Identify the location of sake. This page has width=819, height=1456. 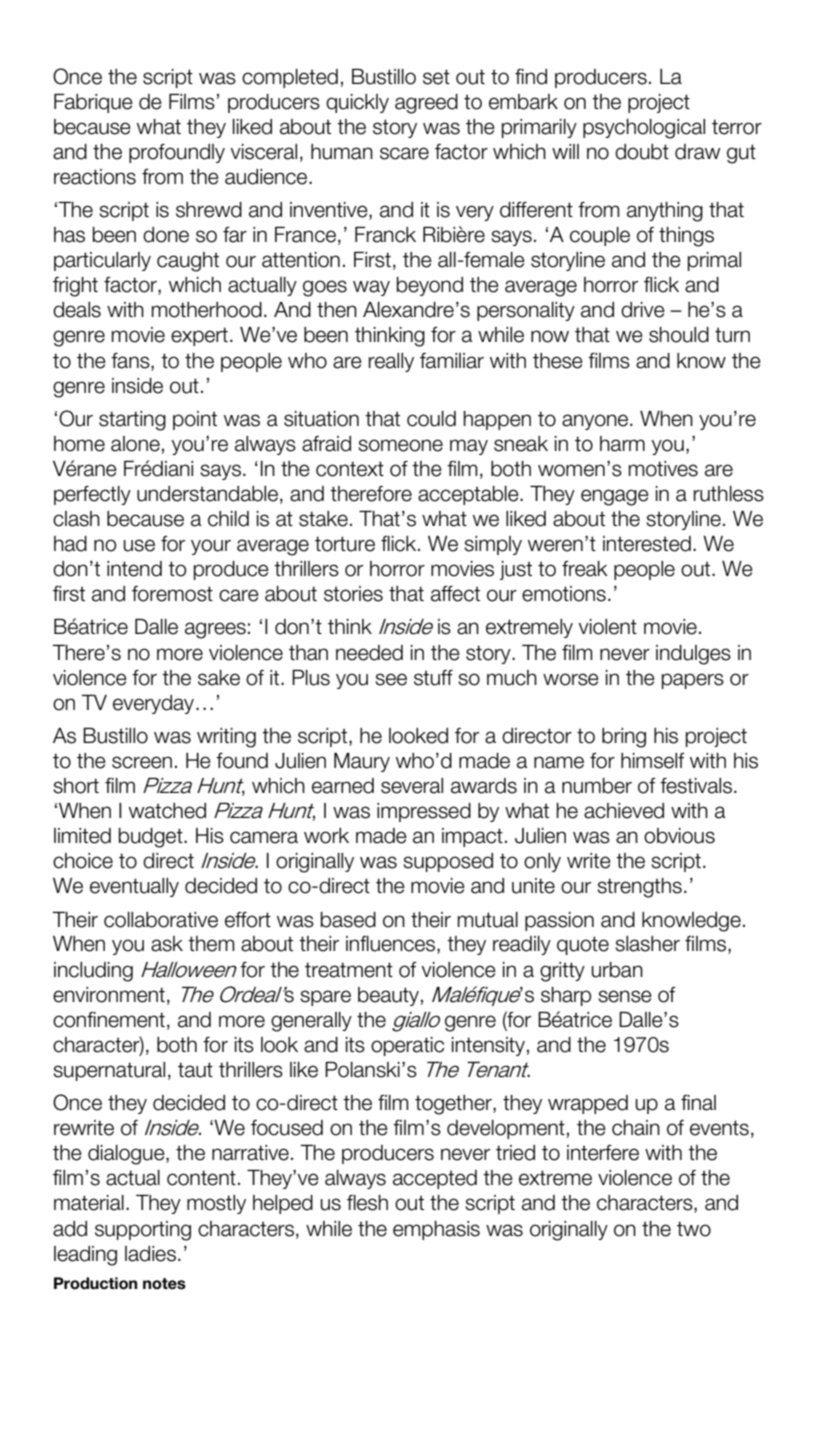
(219, 678).
